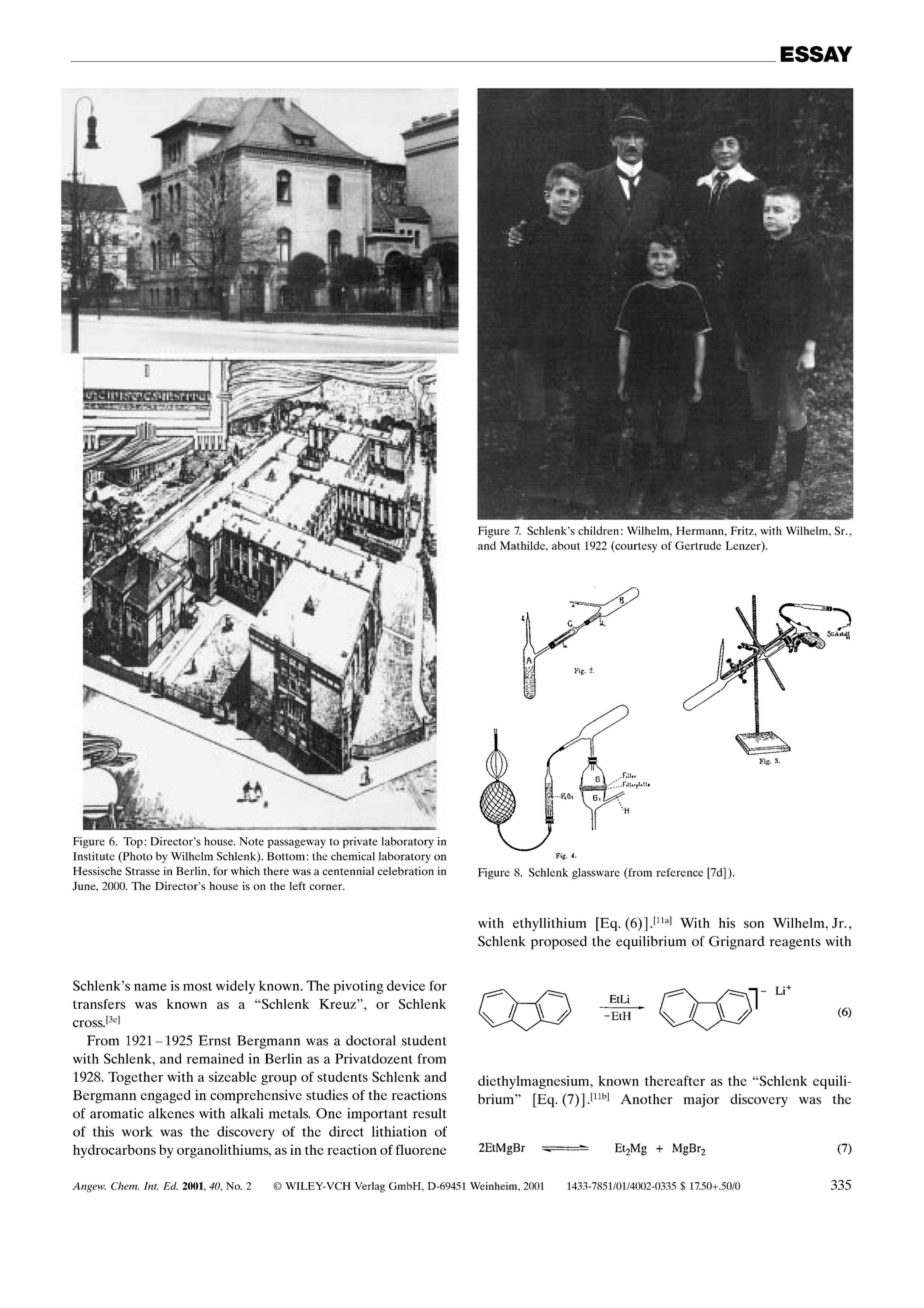 This screenshot has width=924, height=1308. I want to click on which, so click(245, 871).
